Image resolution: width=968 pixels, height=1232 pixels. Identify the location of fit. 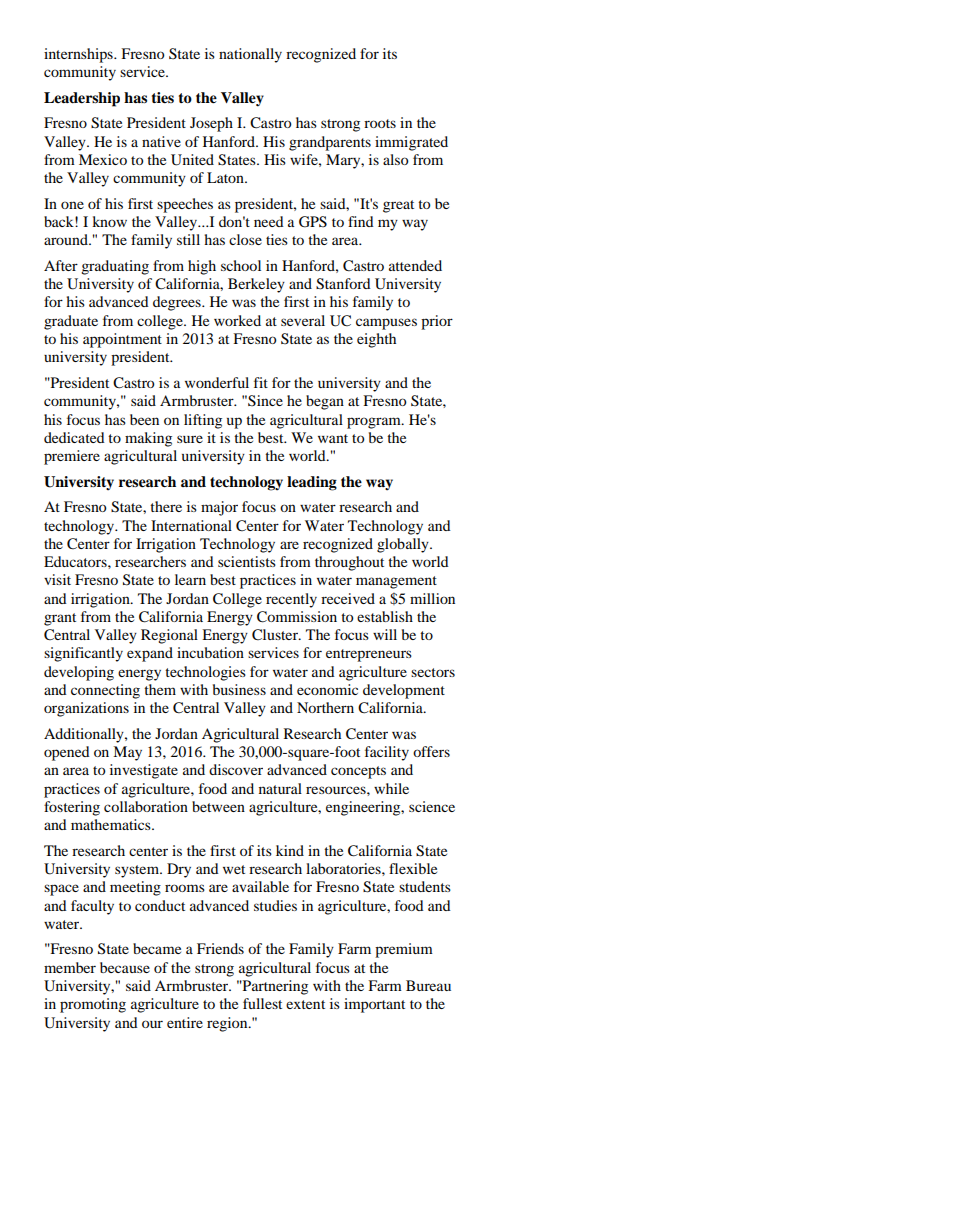
(261, 382).
